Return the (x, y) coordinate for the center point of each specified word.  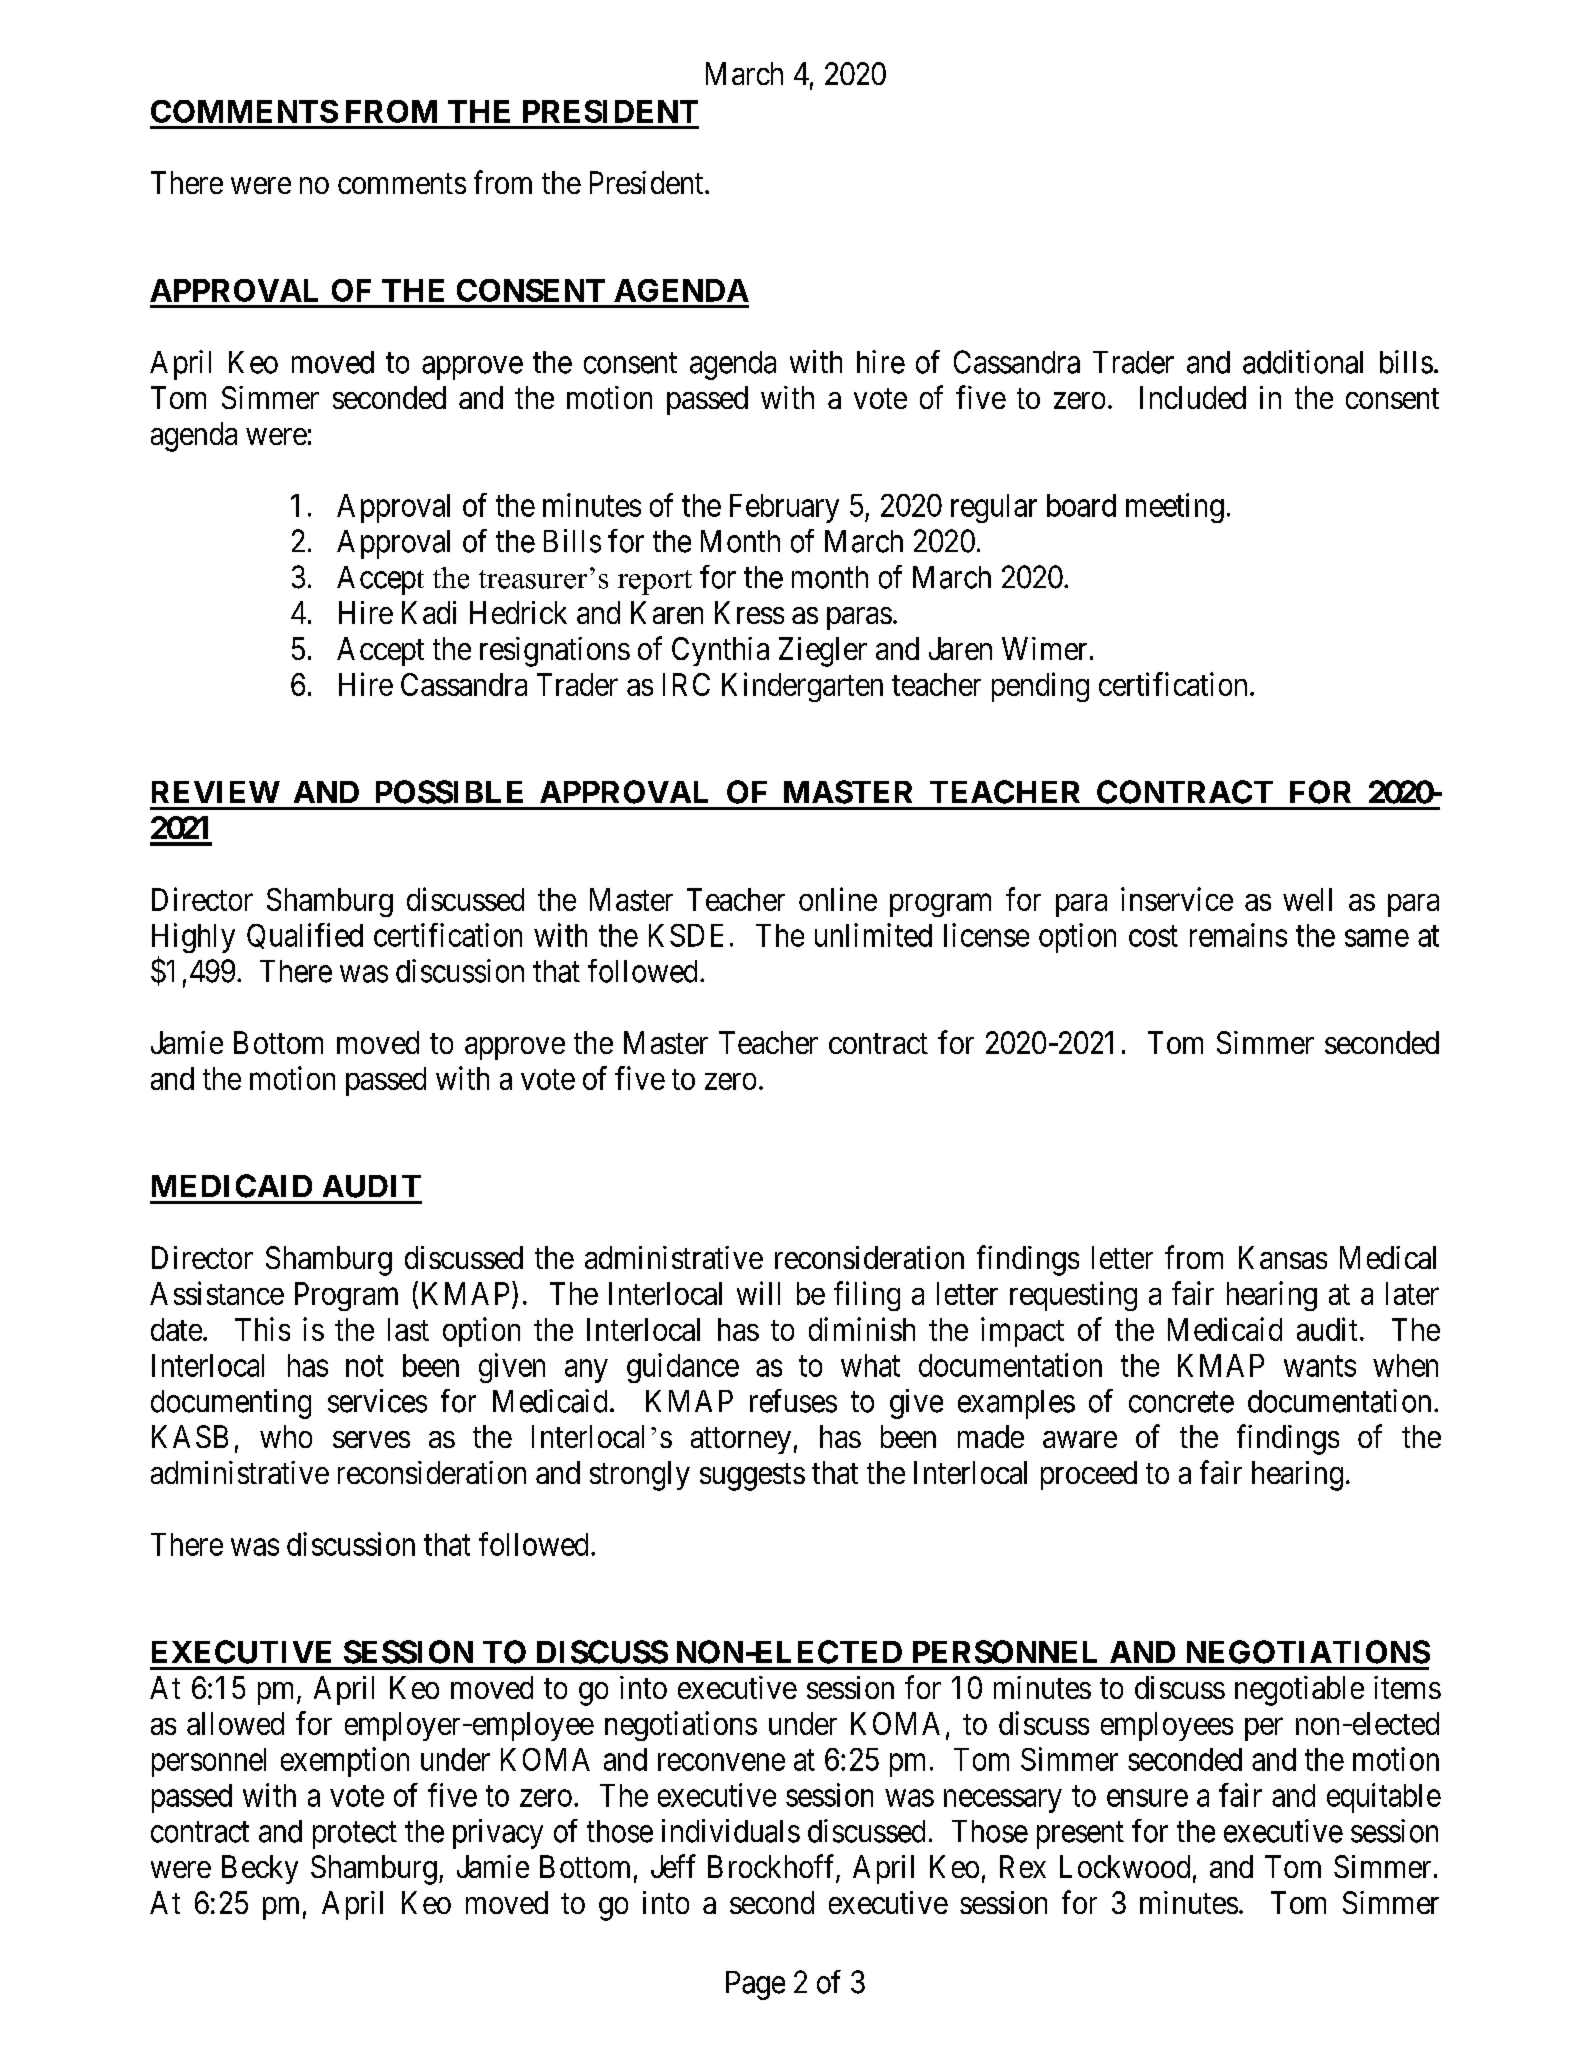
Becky (260, 1869)
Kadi (429, 612)
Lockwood (1125, 1866)
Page (755, 1985)
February (784, 508)
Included (1193, 397)
